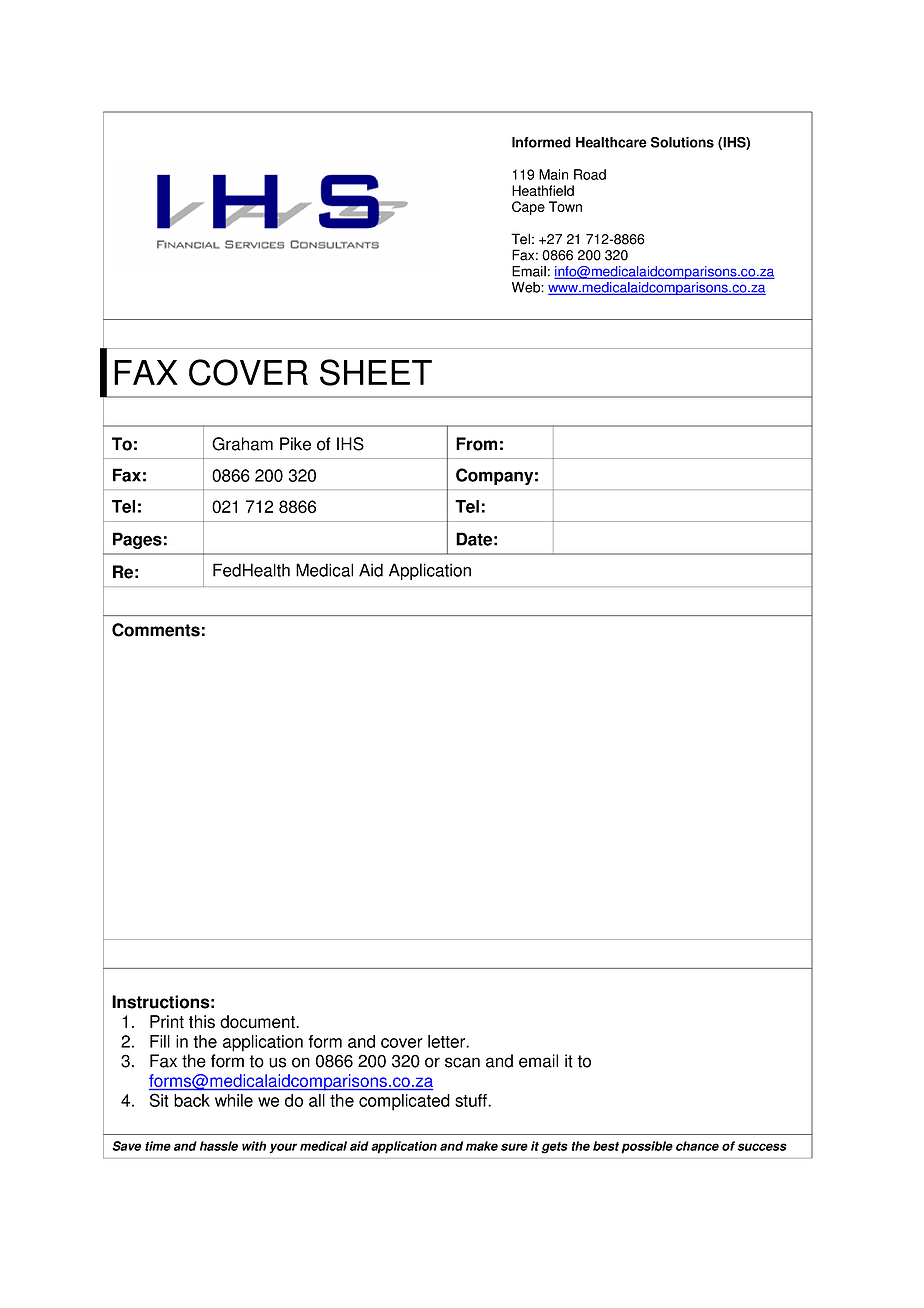 Image resolution: width=924 pixels, height=1308 pixels. Describe the element at coordinates (528, 208) in the screenshot. I see `Cape` at that location.
